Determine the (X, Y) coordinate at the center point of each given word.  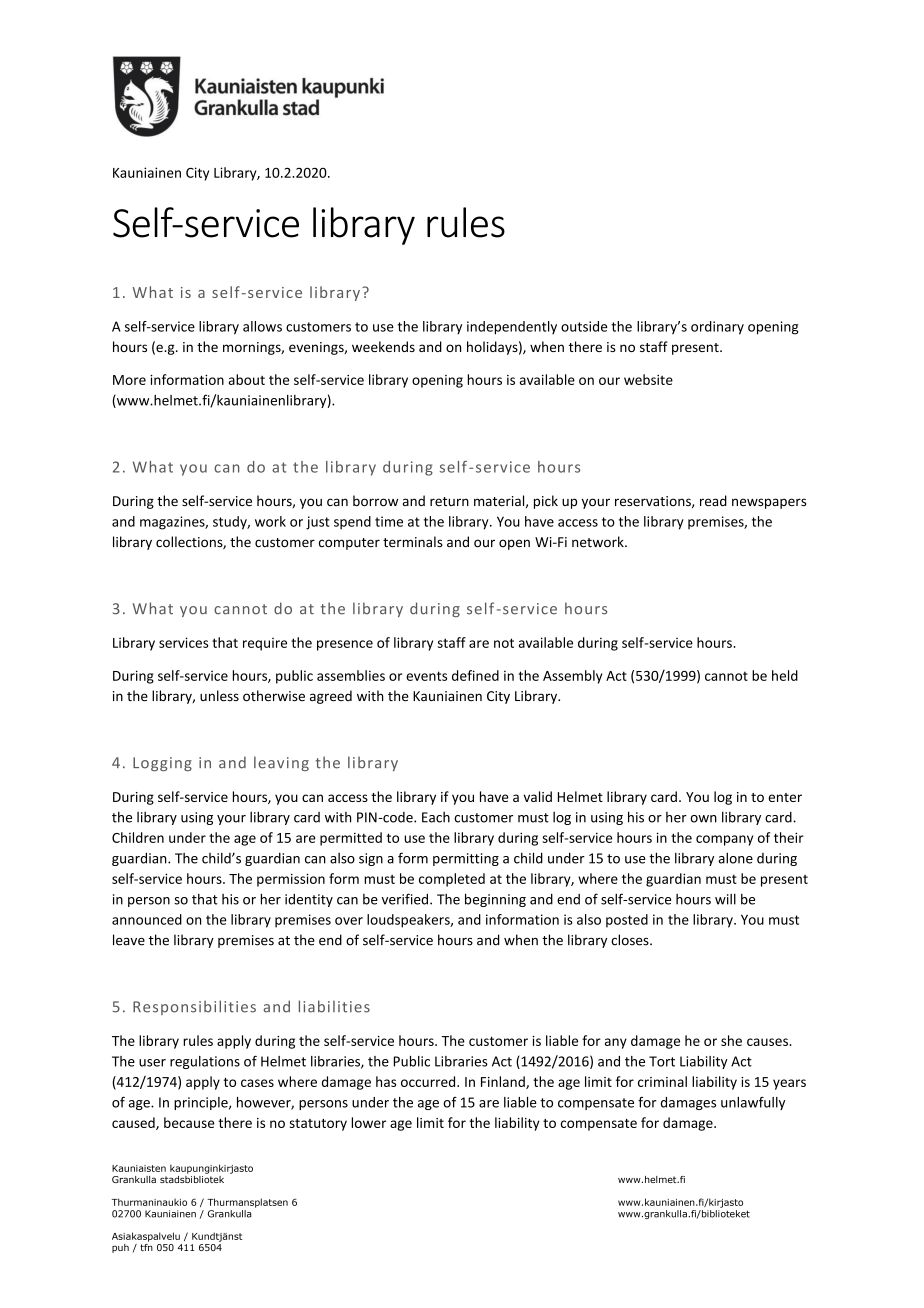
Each (436, 817)
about (247, 379)
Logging (162, 764)
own (703, 819)
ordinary (717, 328)
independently (512, 328)
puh (120, 1248)
